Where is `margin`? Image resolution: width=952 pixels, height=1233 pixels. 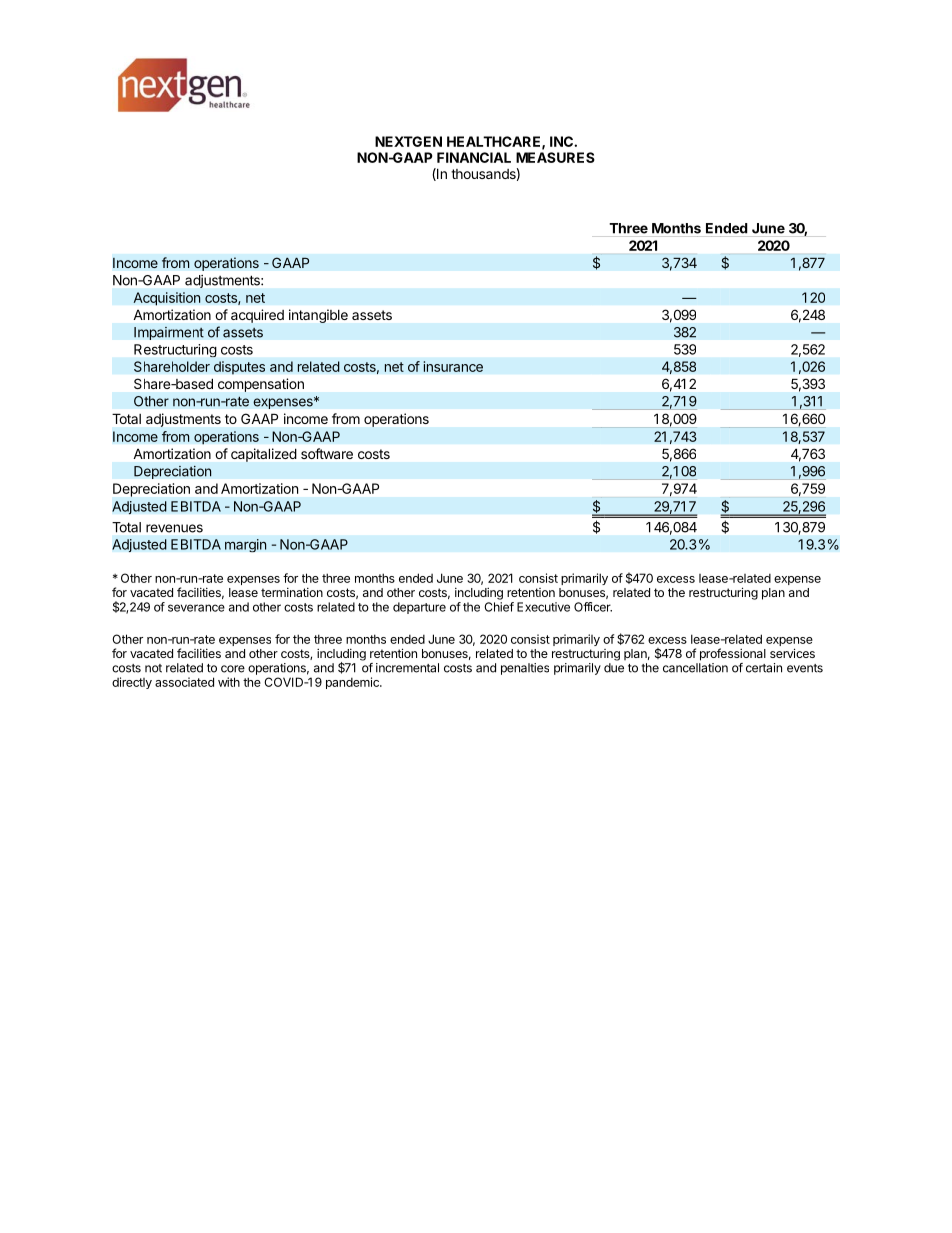 margin is located at coordinates (246, 545).
